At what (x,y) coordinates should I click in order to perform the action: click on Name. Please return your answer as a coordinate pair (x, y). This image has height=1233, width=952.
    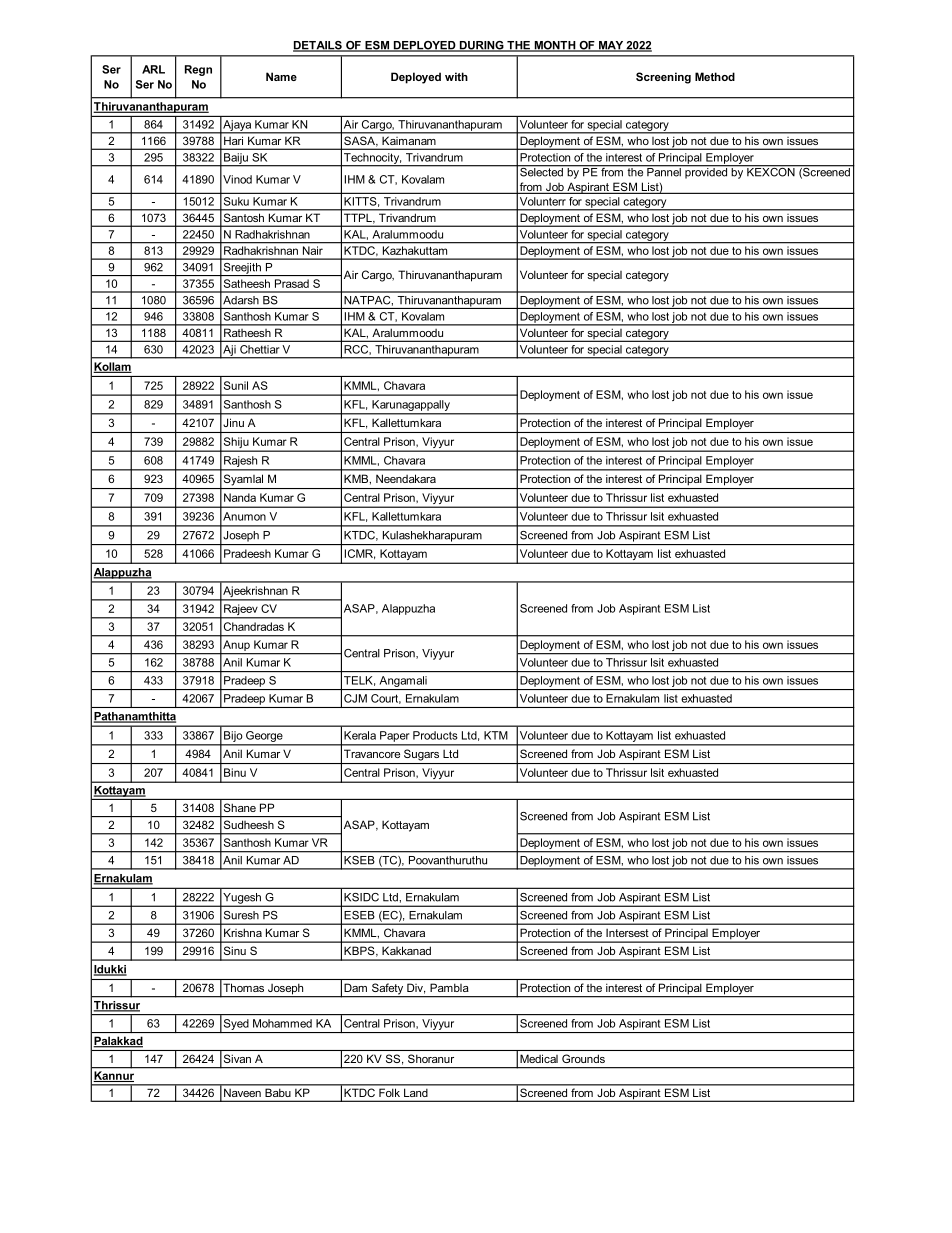
    Looking at the image, I should click on (281, 76).
